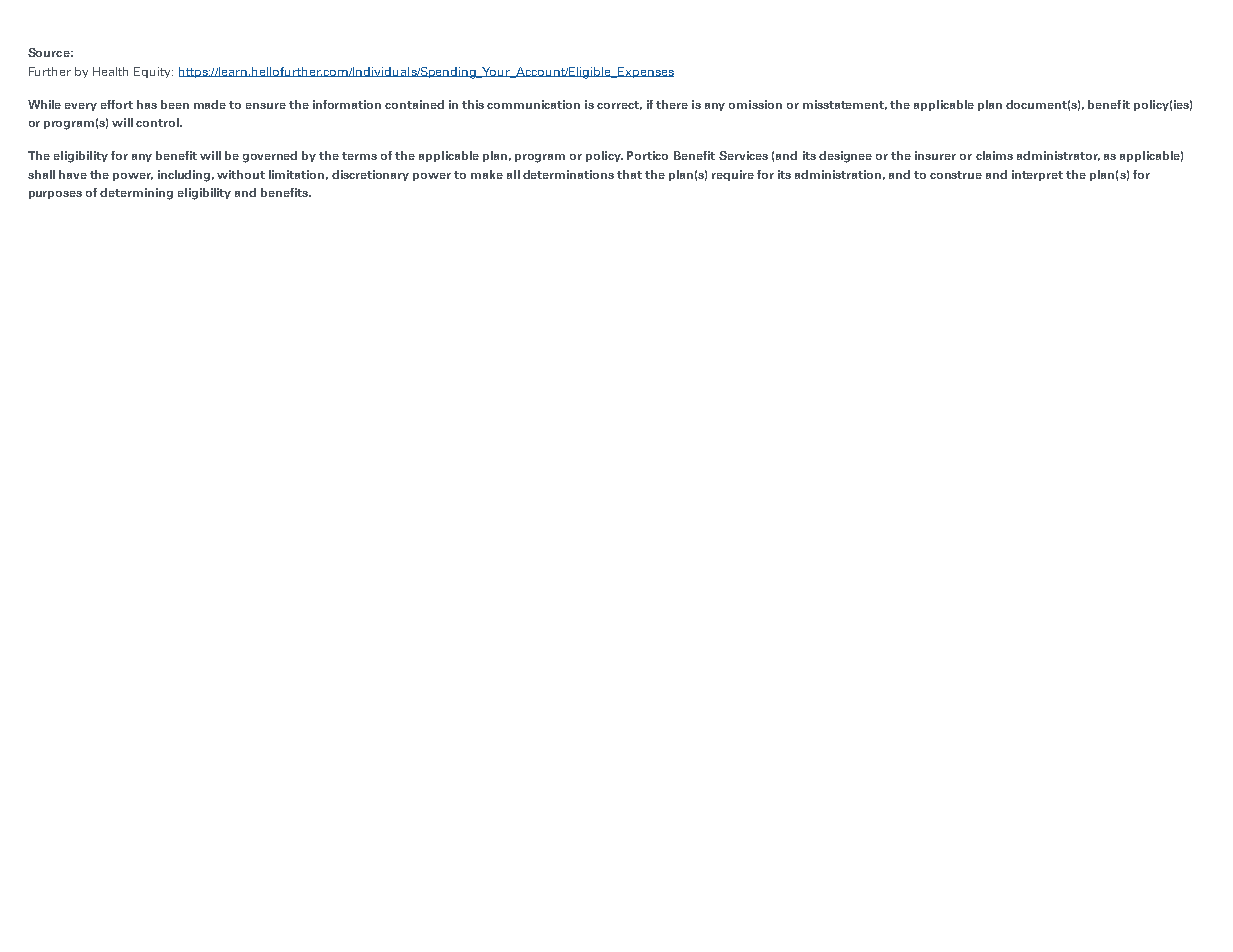  What do you see at coordinates (81, 107) in the page?
I see `every` at bounding box center [81, 107].
